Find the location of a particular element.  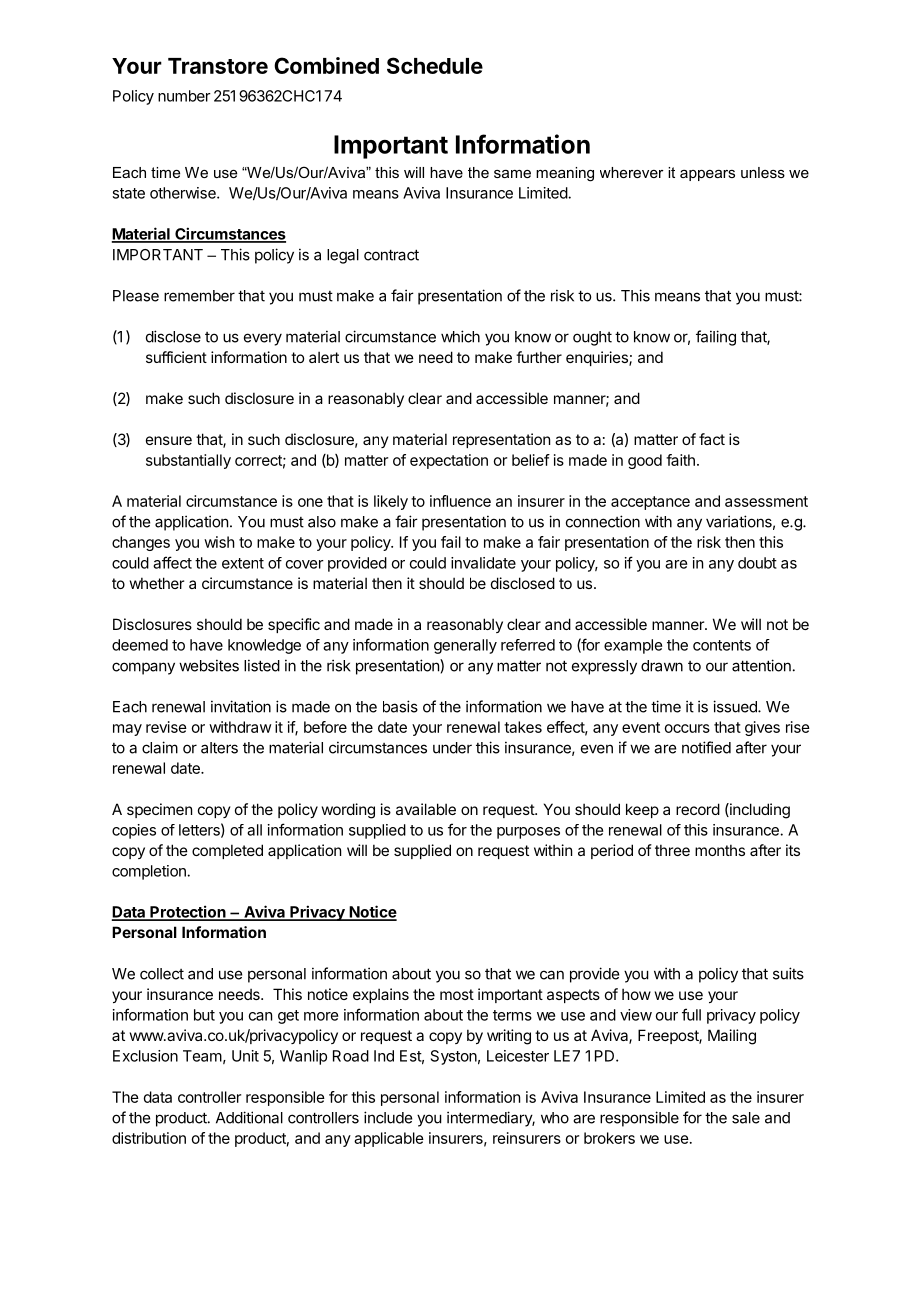

number is located at coordinates (184, 96).
